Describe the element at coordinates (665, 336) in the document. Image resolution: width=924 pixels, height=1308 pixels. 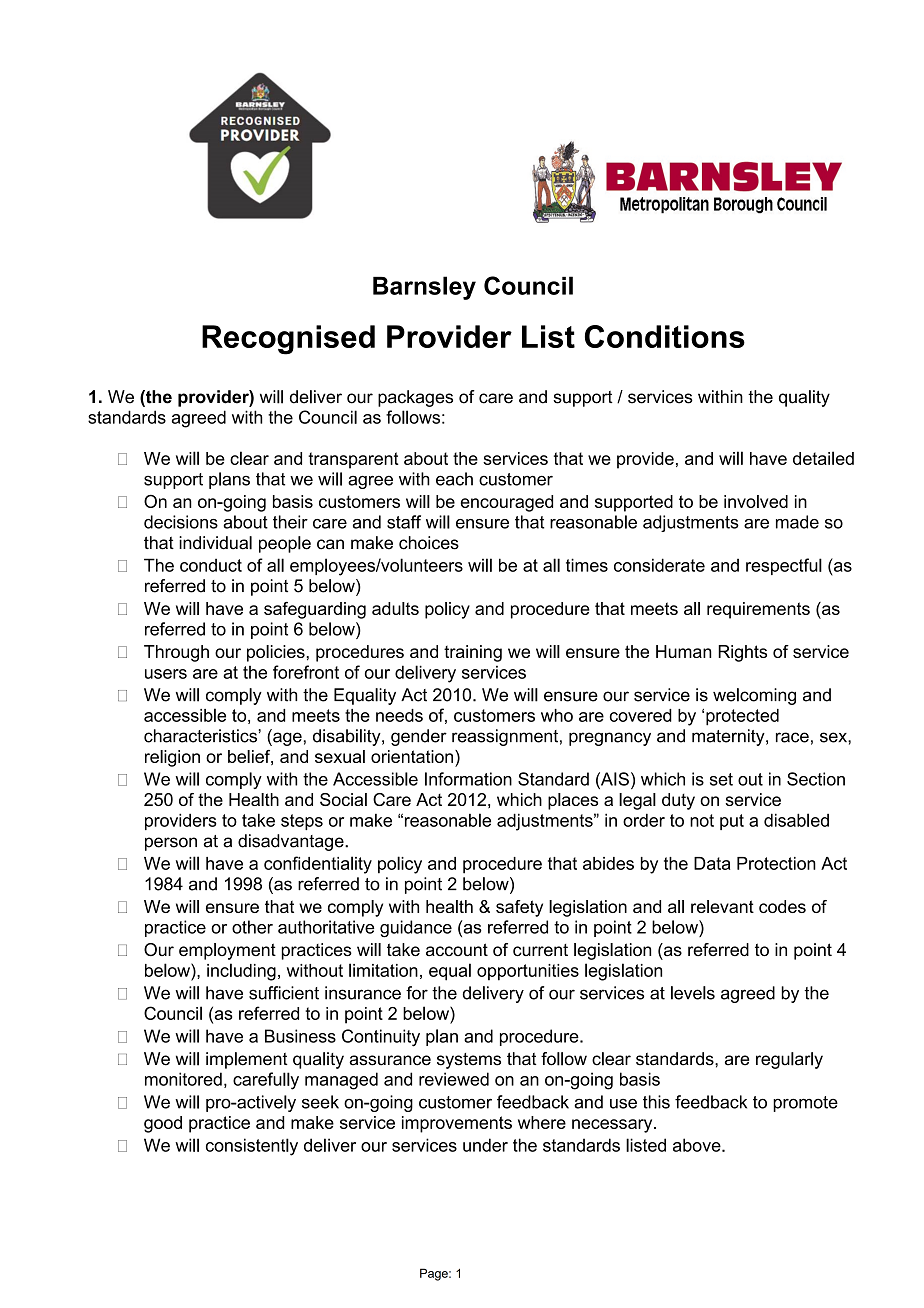
I see `Conditions` at that location.
